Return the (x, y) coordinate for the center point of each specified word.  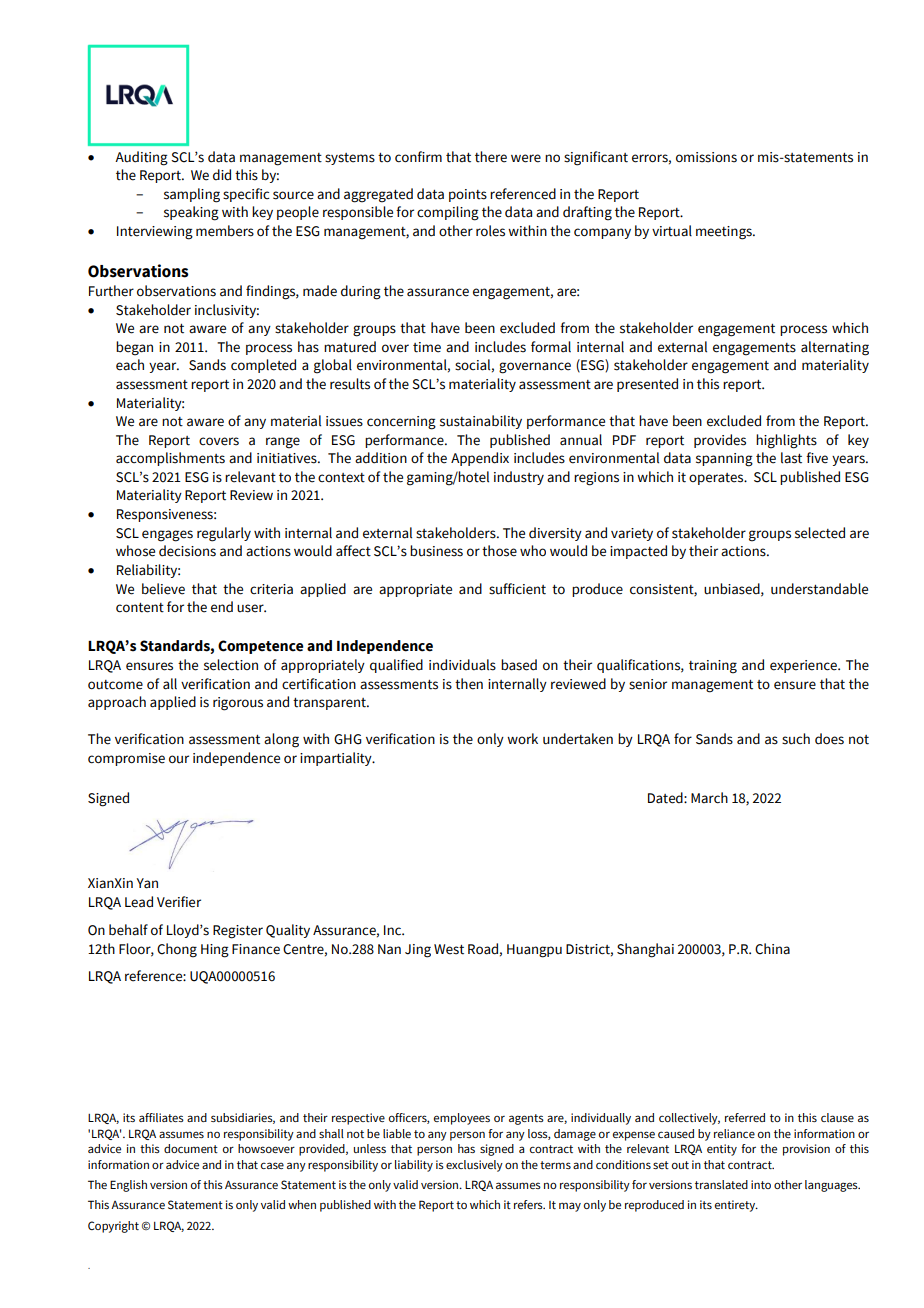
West (449, 949)
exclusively (474, 1166)
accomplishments (170, 459)
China (772, 949)
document (191, 1148)
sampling (192, 195)
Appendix (480, 459)
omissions (706, 157)
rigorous (238, 704)
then (469, 684)
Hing (215, 951)
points (468, 195)
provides (720, 441)
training (713, 667)
